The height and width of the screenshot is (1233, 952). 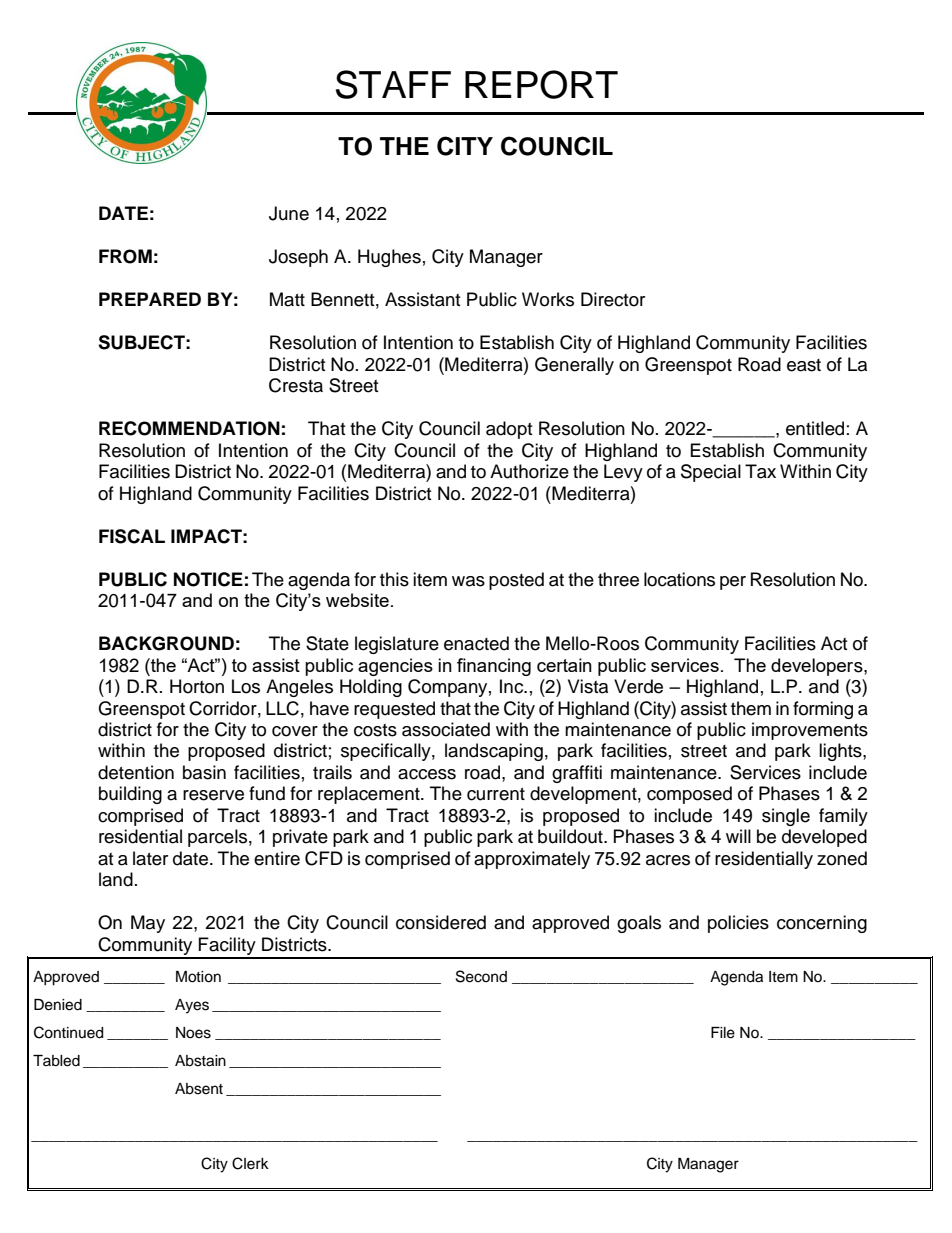 What do you see at coordinates (541, 84) in the screenshot?
I see `REPORT` at bounding box center [541, 84].
